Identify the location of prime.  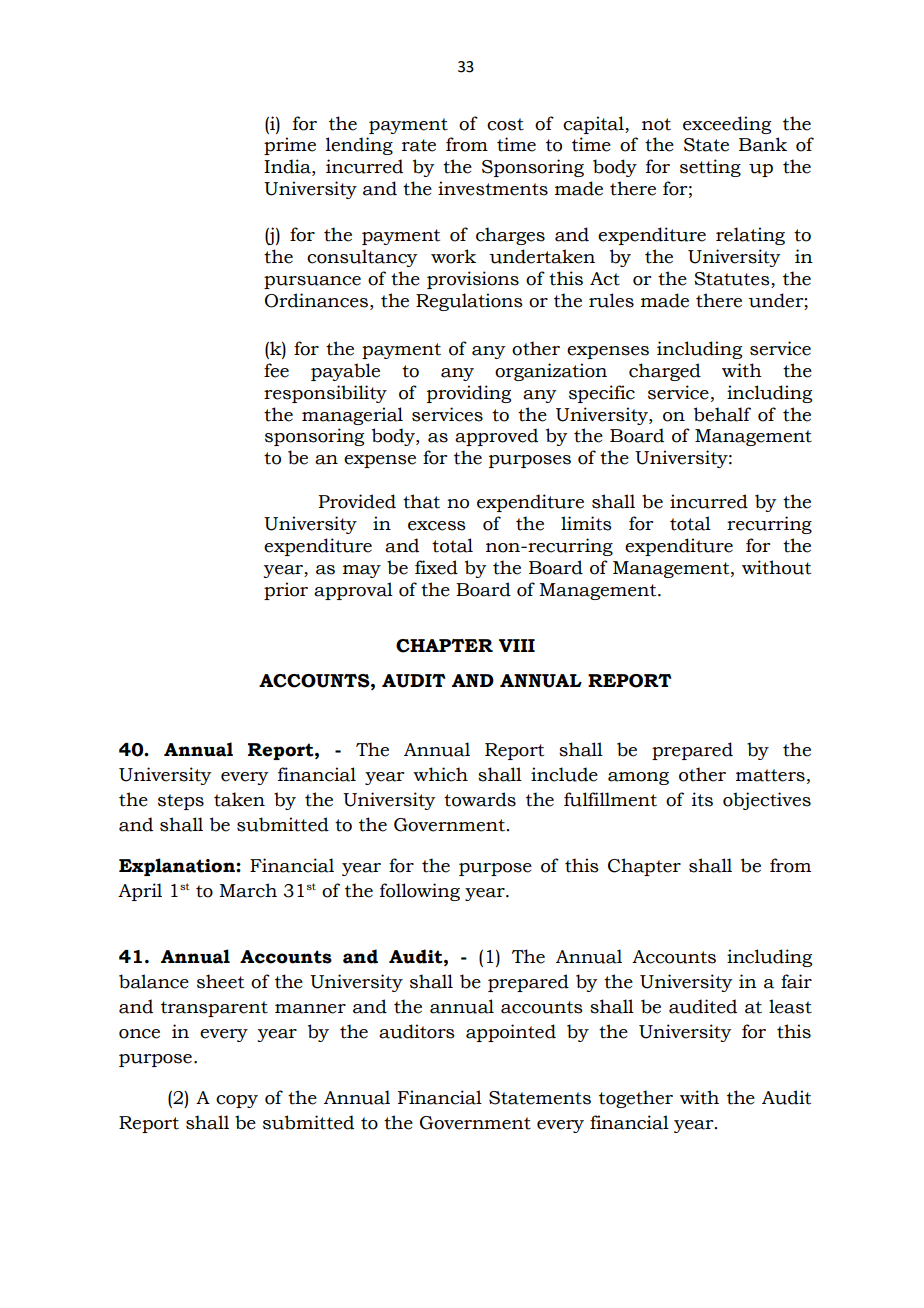
(290, 146).
